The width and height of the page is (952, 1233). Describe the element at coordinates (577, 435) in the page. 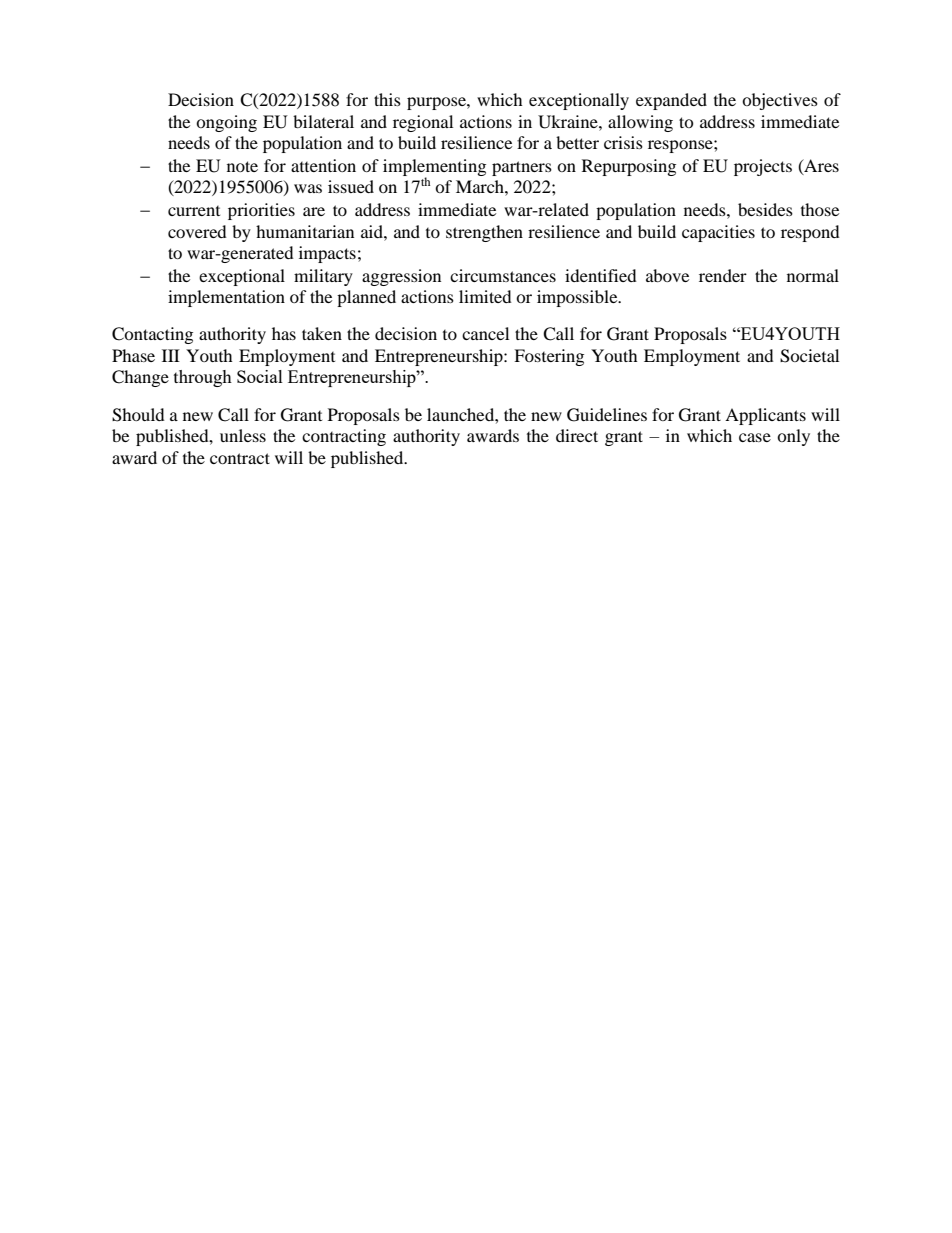

I see `direct` at that location.
